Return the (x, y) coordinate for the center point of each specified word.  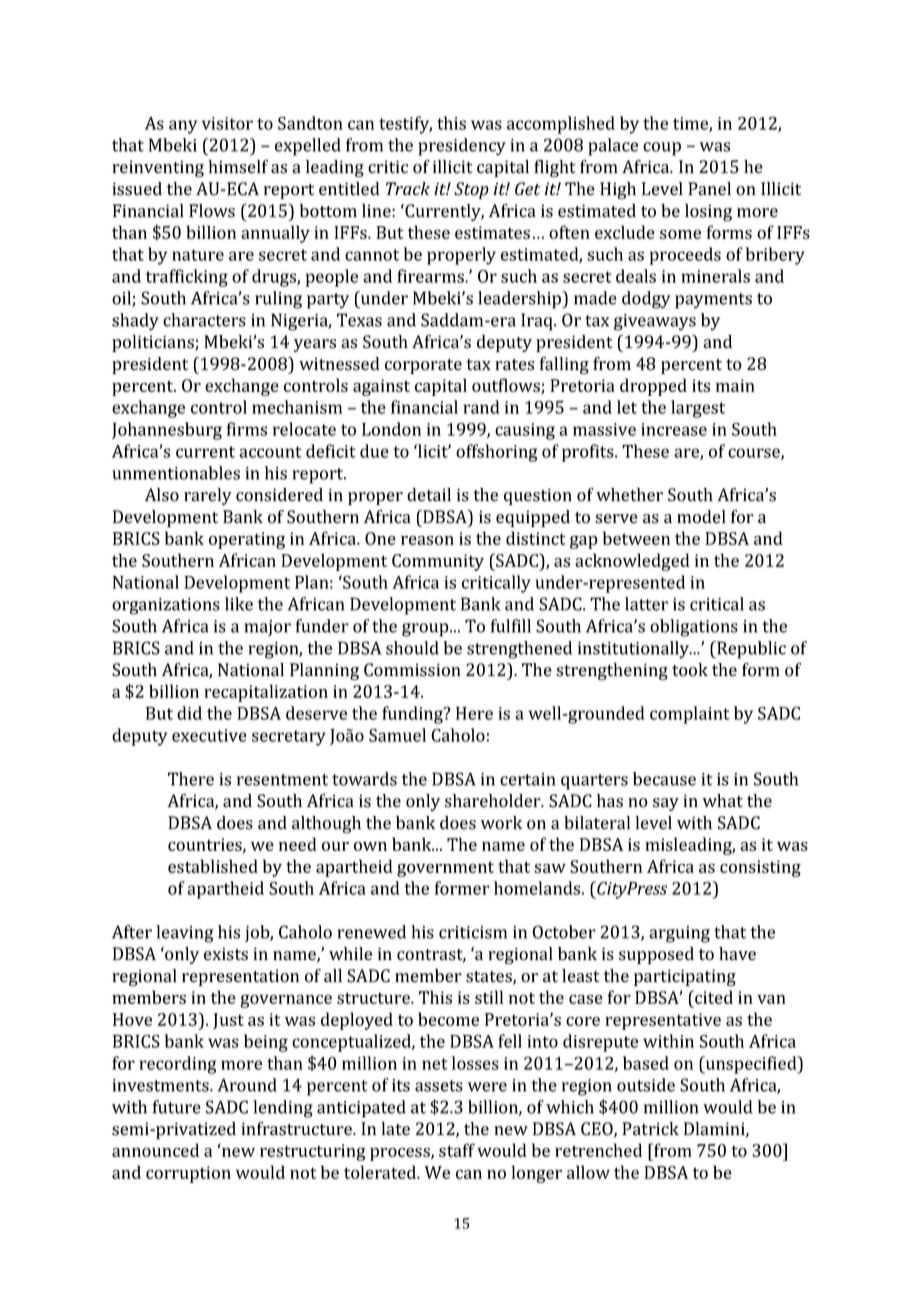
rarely (208, 496)
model (701, 517)
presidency (462, 147)
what (723, 801)
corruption (188, 1174)
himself (238, 167)
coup (662, 149)
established (213, 866)
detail (429, 495)
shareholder (494, 801)
